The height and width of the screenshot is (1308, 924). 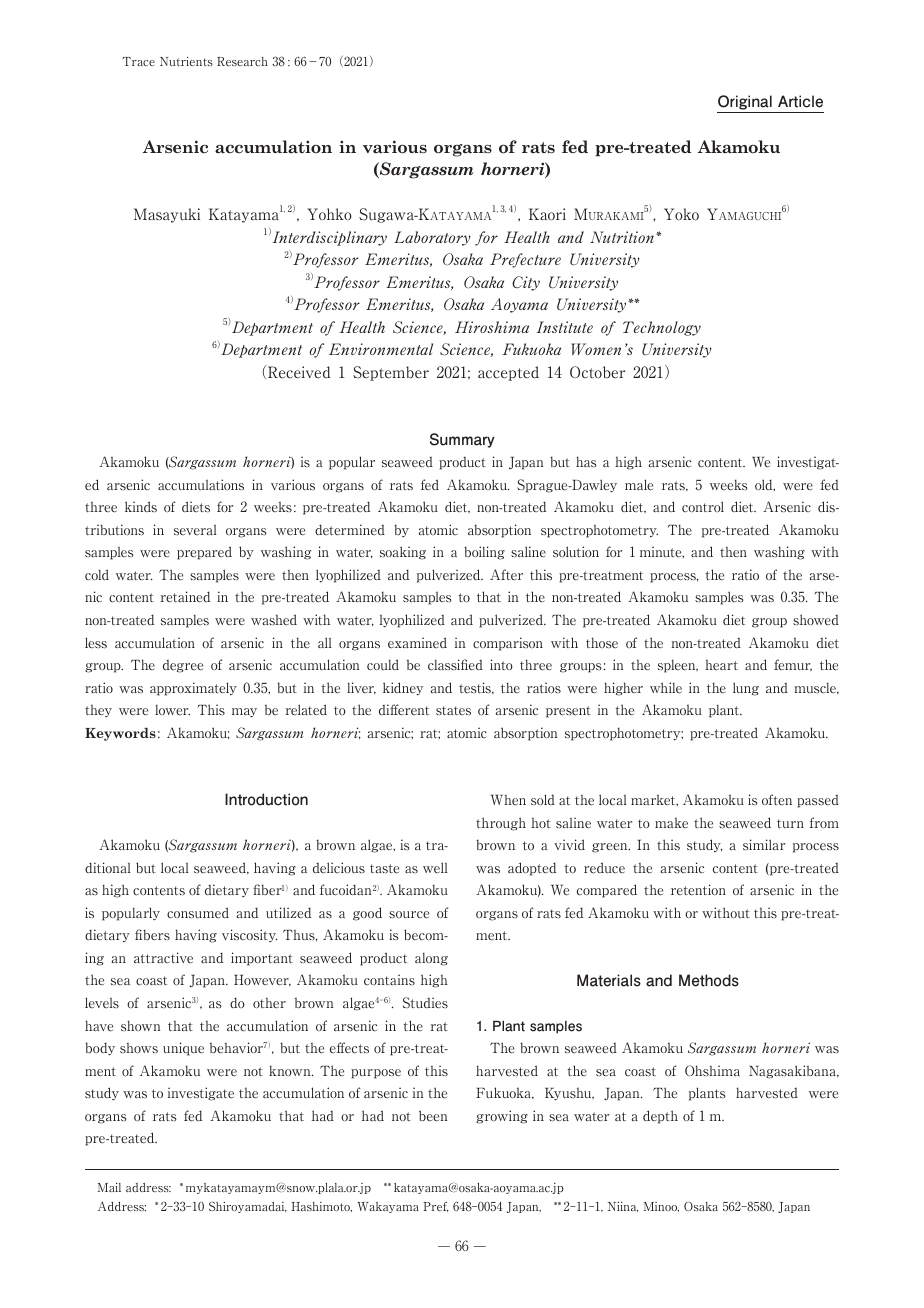 What do you see at coordinates (721, 665) in the screenshot?
I see `heart` at bounding box center [721, 665].
